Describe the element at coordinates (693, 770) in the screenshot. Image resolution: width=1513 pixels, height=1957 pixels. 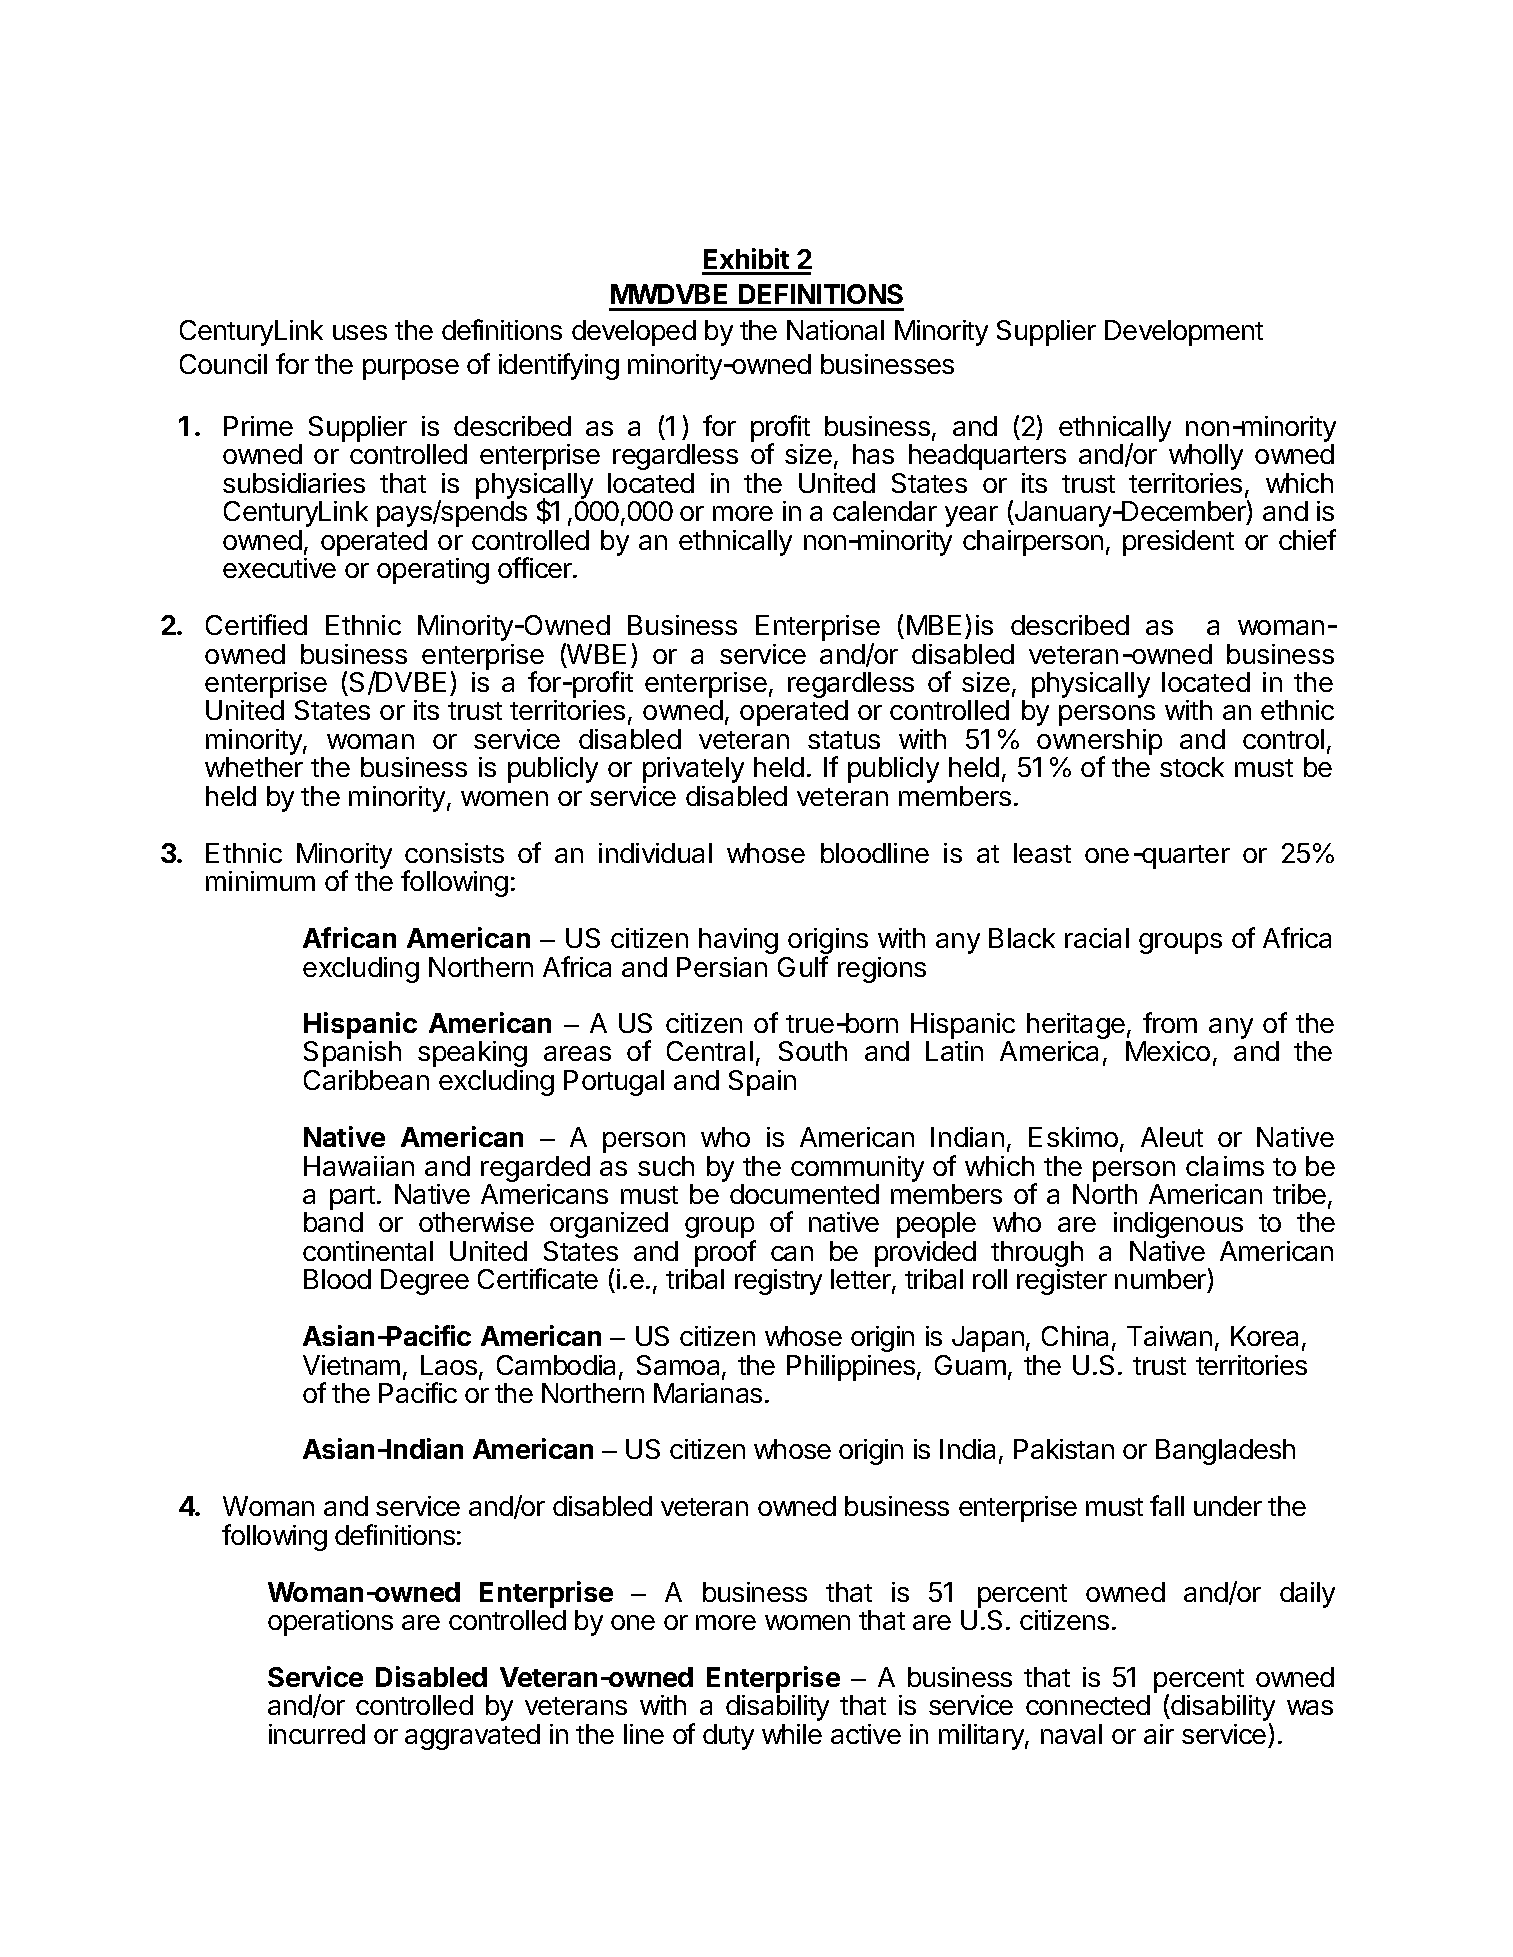
I see `privately` at that location.
